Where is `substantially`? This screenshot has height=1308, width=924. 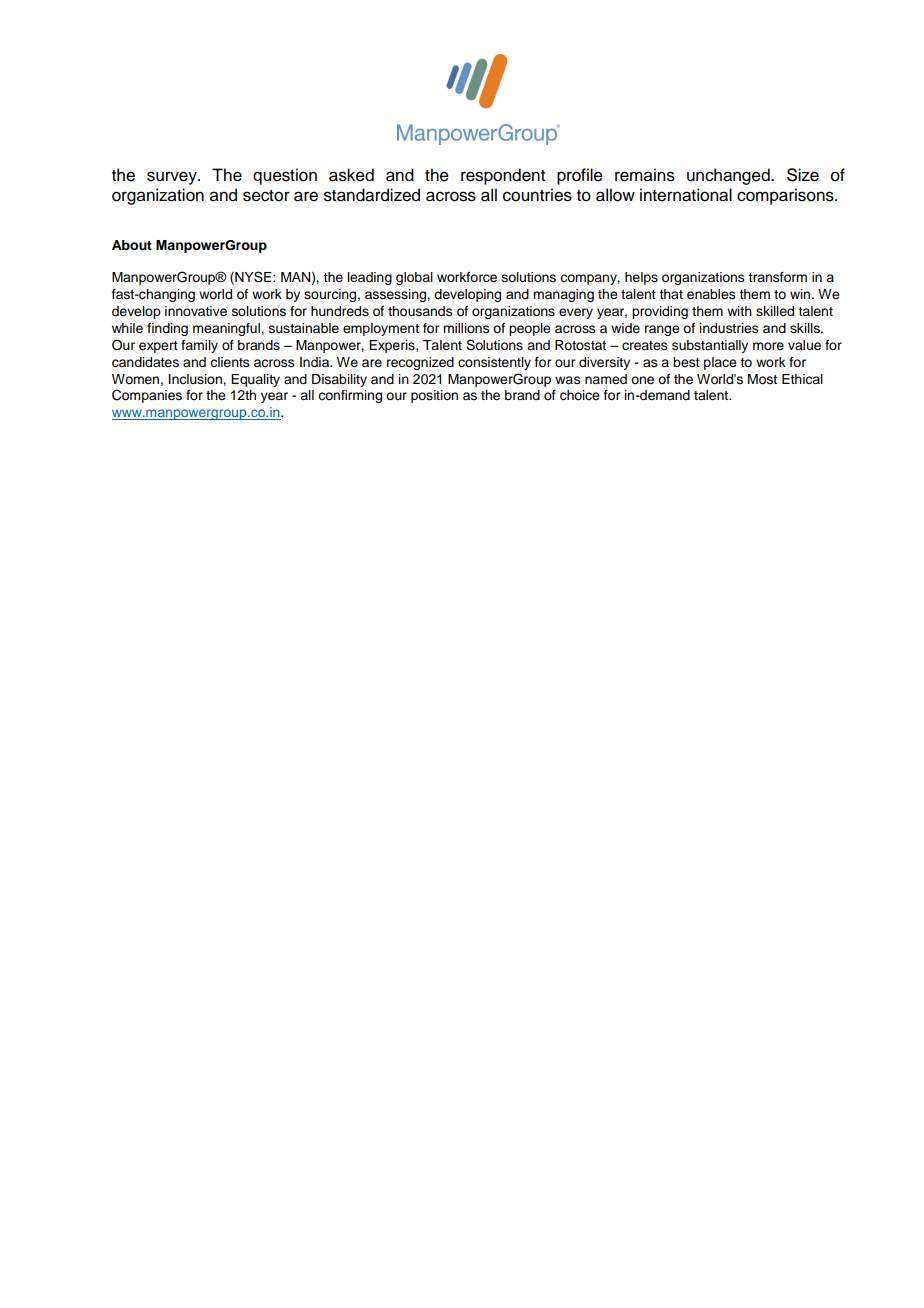
substantially is located at coordinates (710, 346).
